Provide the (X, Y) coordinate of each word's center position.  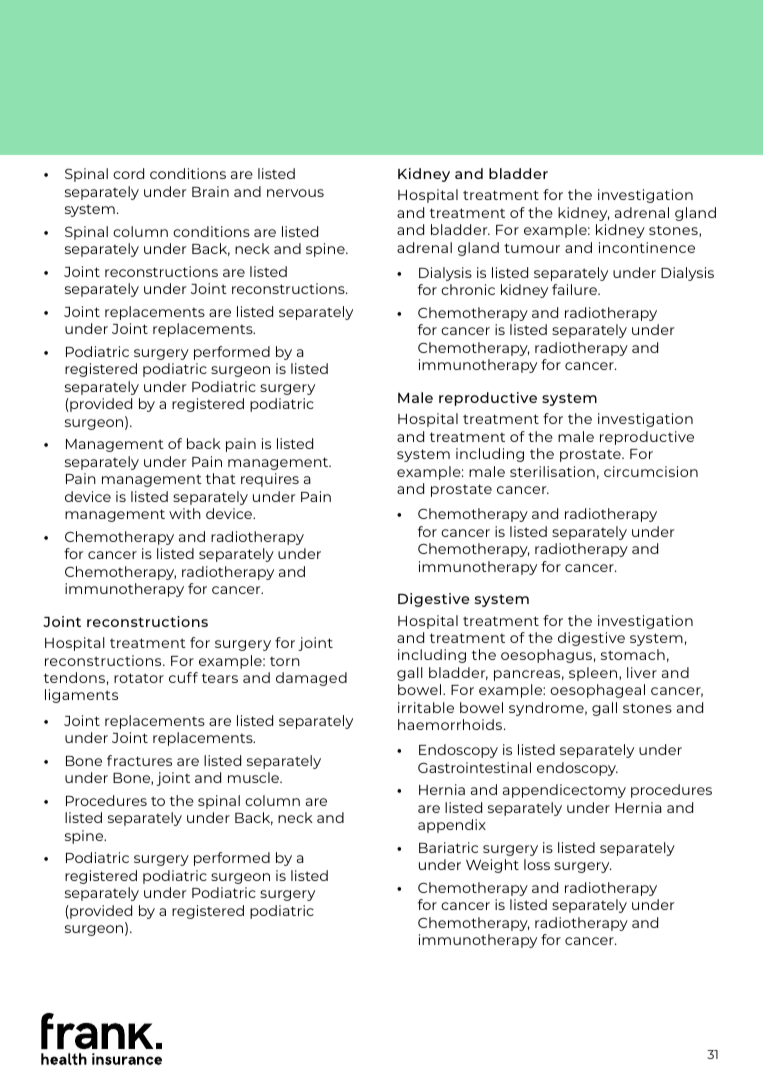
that (221, 478)
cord (128, 173)
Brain (210, 191)
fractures (139, 760)
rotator (139, 678)
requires (270, 480)
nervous (295, 193)
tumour (532, 248)
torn (285, 661)
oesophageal (597, 691)
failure (575, 289)
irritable (426, 707)
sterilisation (552, 471)
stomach (633, 654)
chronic (468, 289)
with (185, 513)
